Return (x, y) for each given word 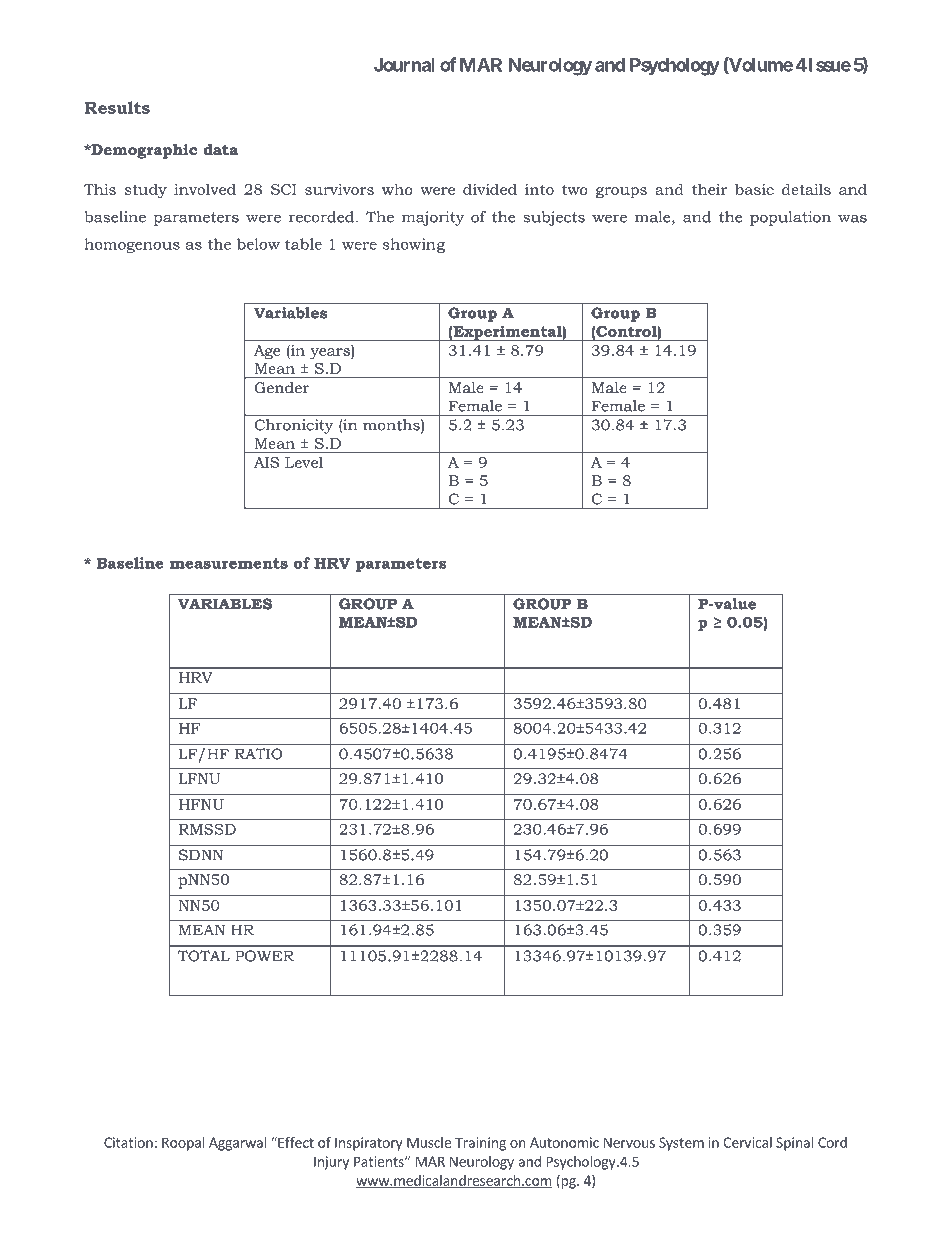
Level (304, 462)
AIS (266, 462)
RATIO (259, 754)
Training (480, 1144)
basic (754, 189)
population (790, 218)
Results (117, 107)
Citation (128, 1142)
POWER (264, 956)
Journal (404, 65)
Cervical (748, 1142)
